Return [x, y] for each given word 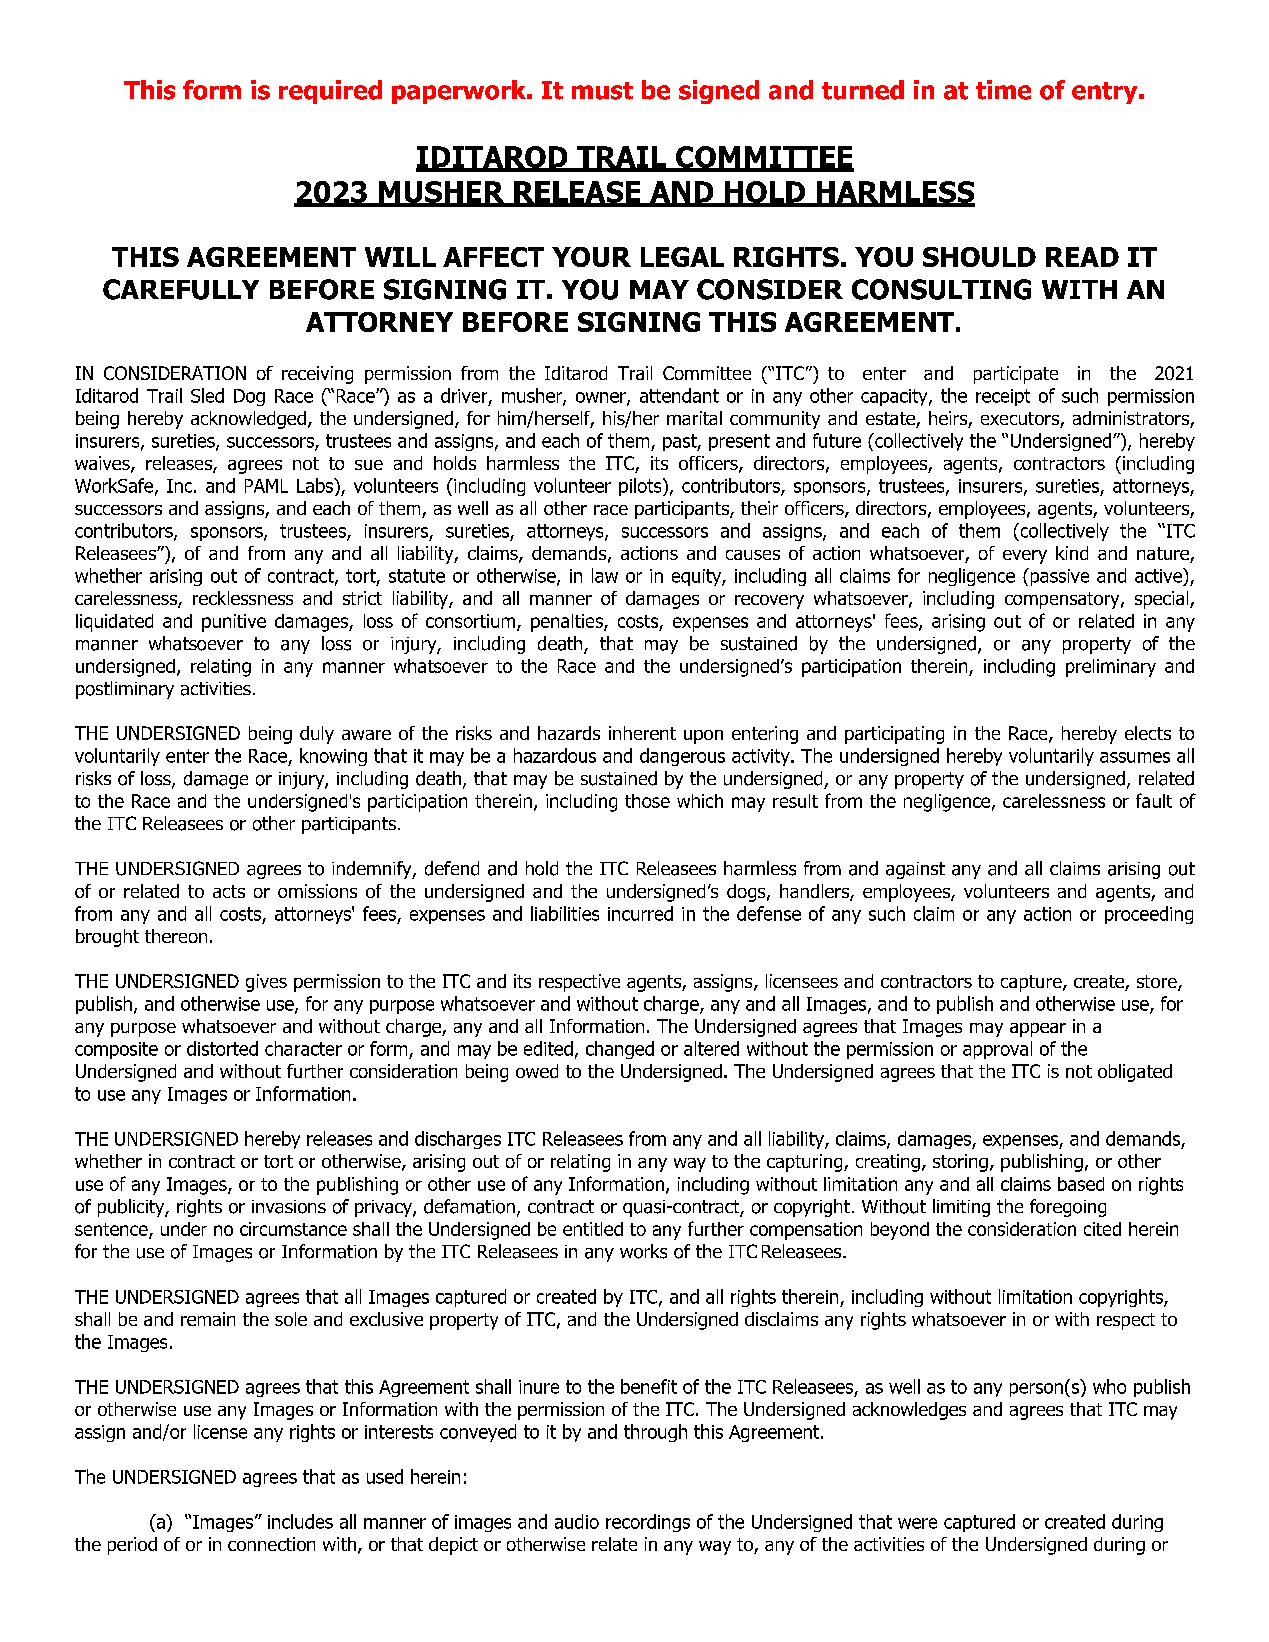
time [1003, 90]
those [647, 801]
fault [1154, 800]
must [602, 91]
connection [271, 1544]
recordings [648, 1523]
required [330, 92]
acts [229, 891]
